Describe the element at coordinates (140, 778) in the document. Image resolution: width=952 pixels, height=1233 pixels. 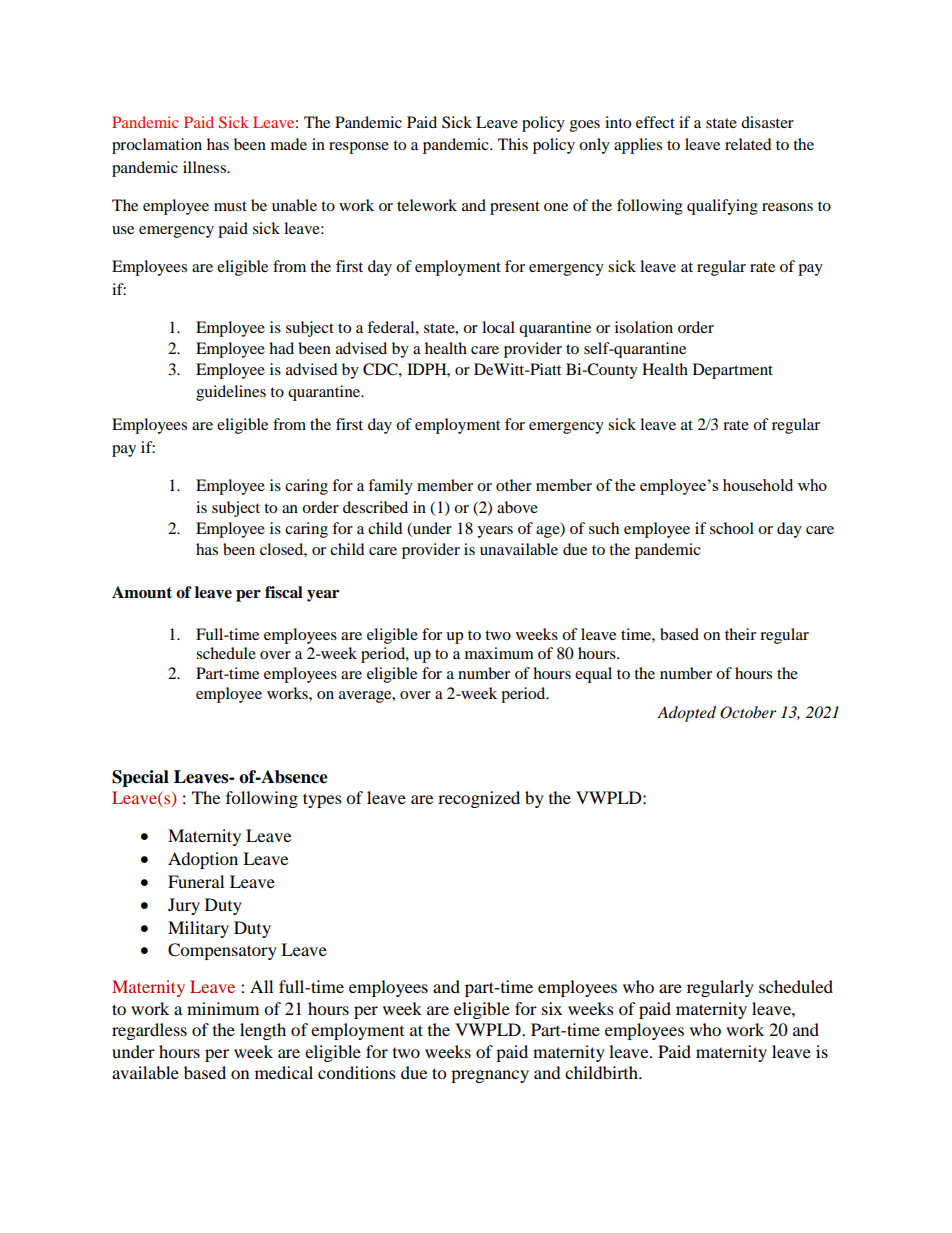
I see `Special` at that location.
